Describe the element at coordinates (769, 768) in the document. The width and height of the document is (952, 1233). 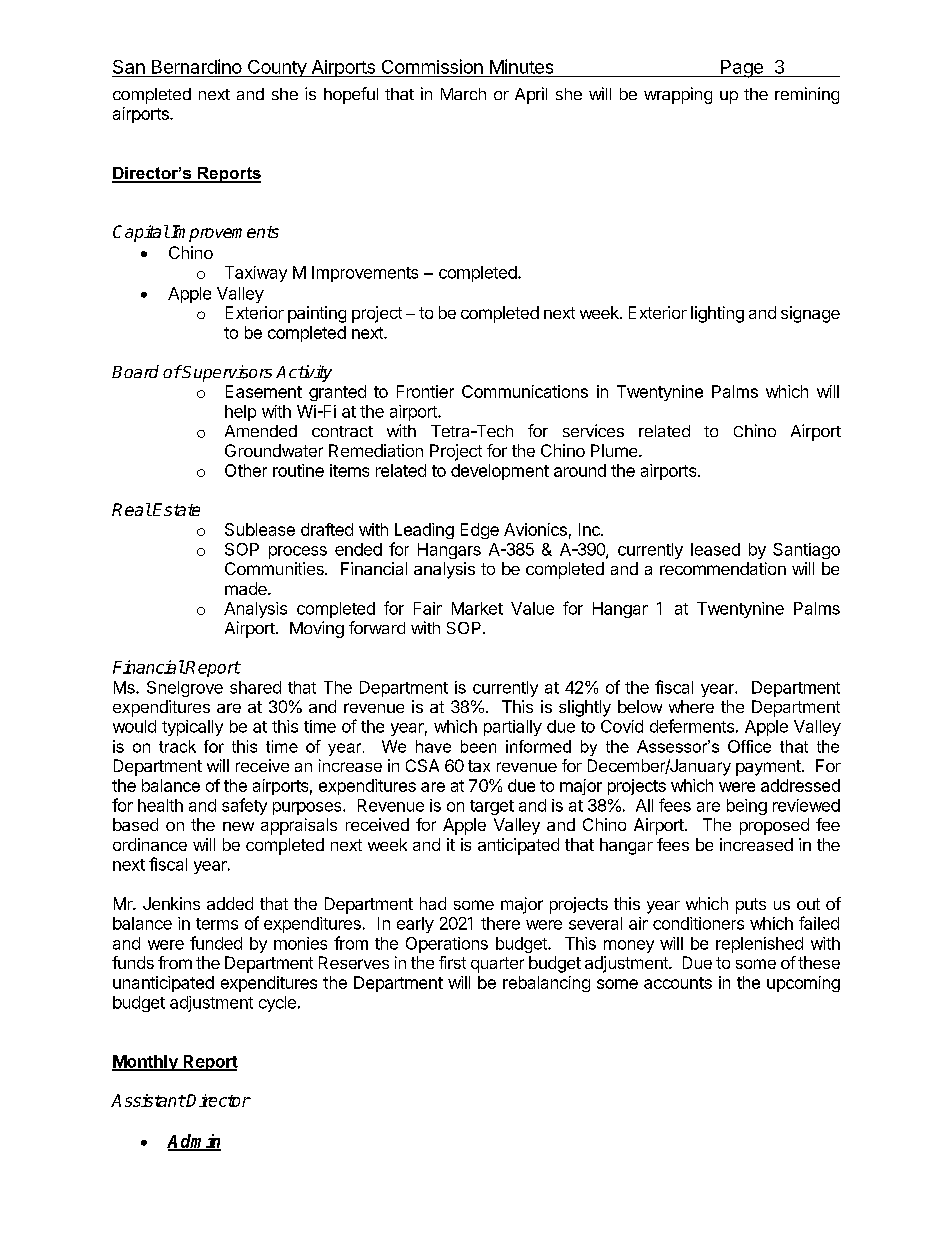
I see `payment` at that location.
